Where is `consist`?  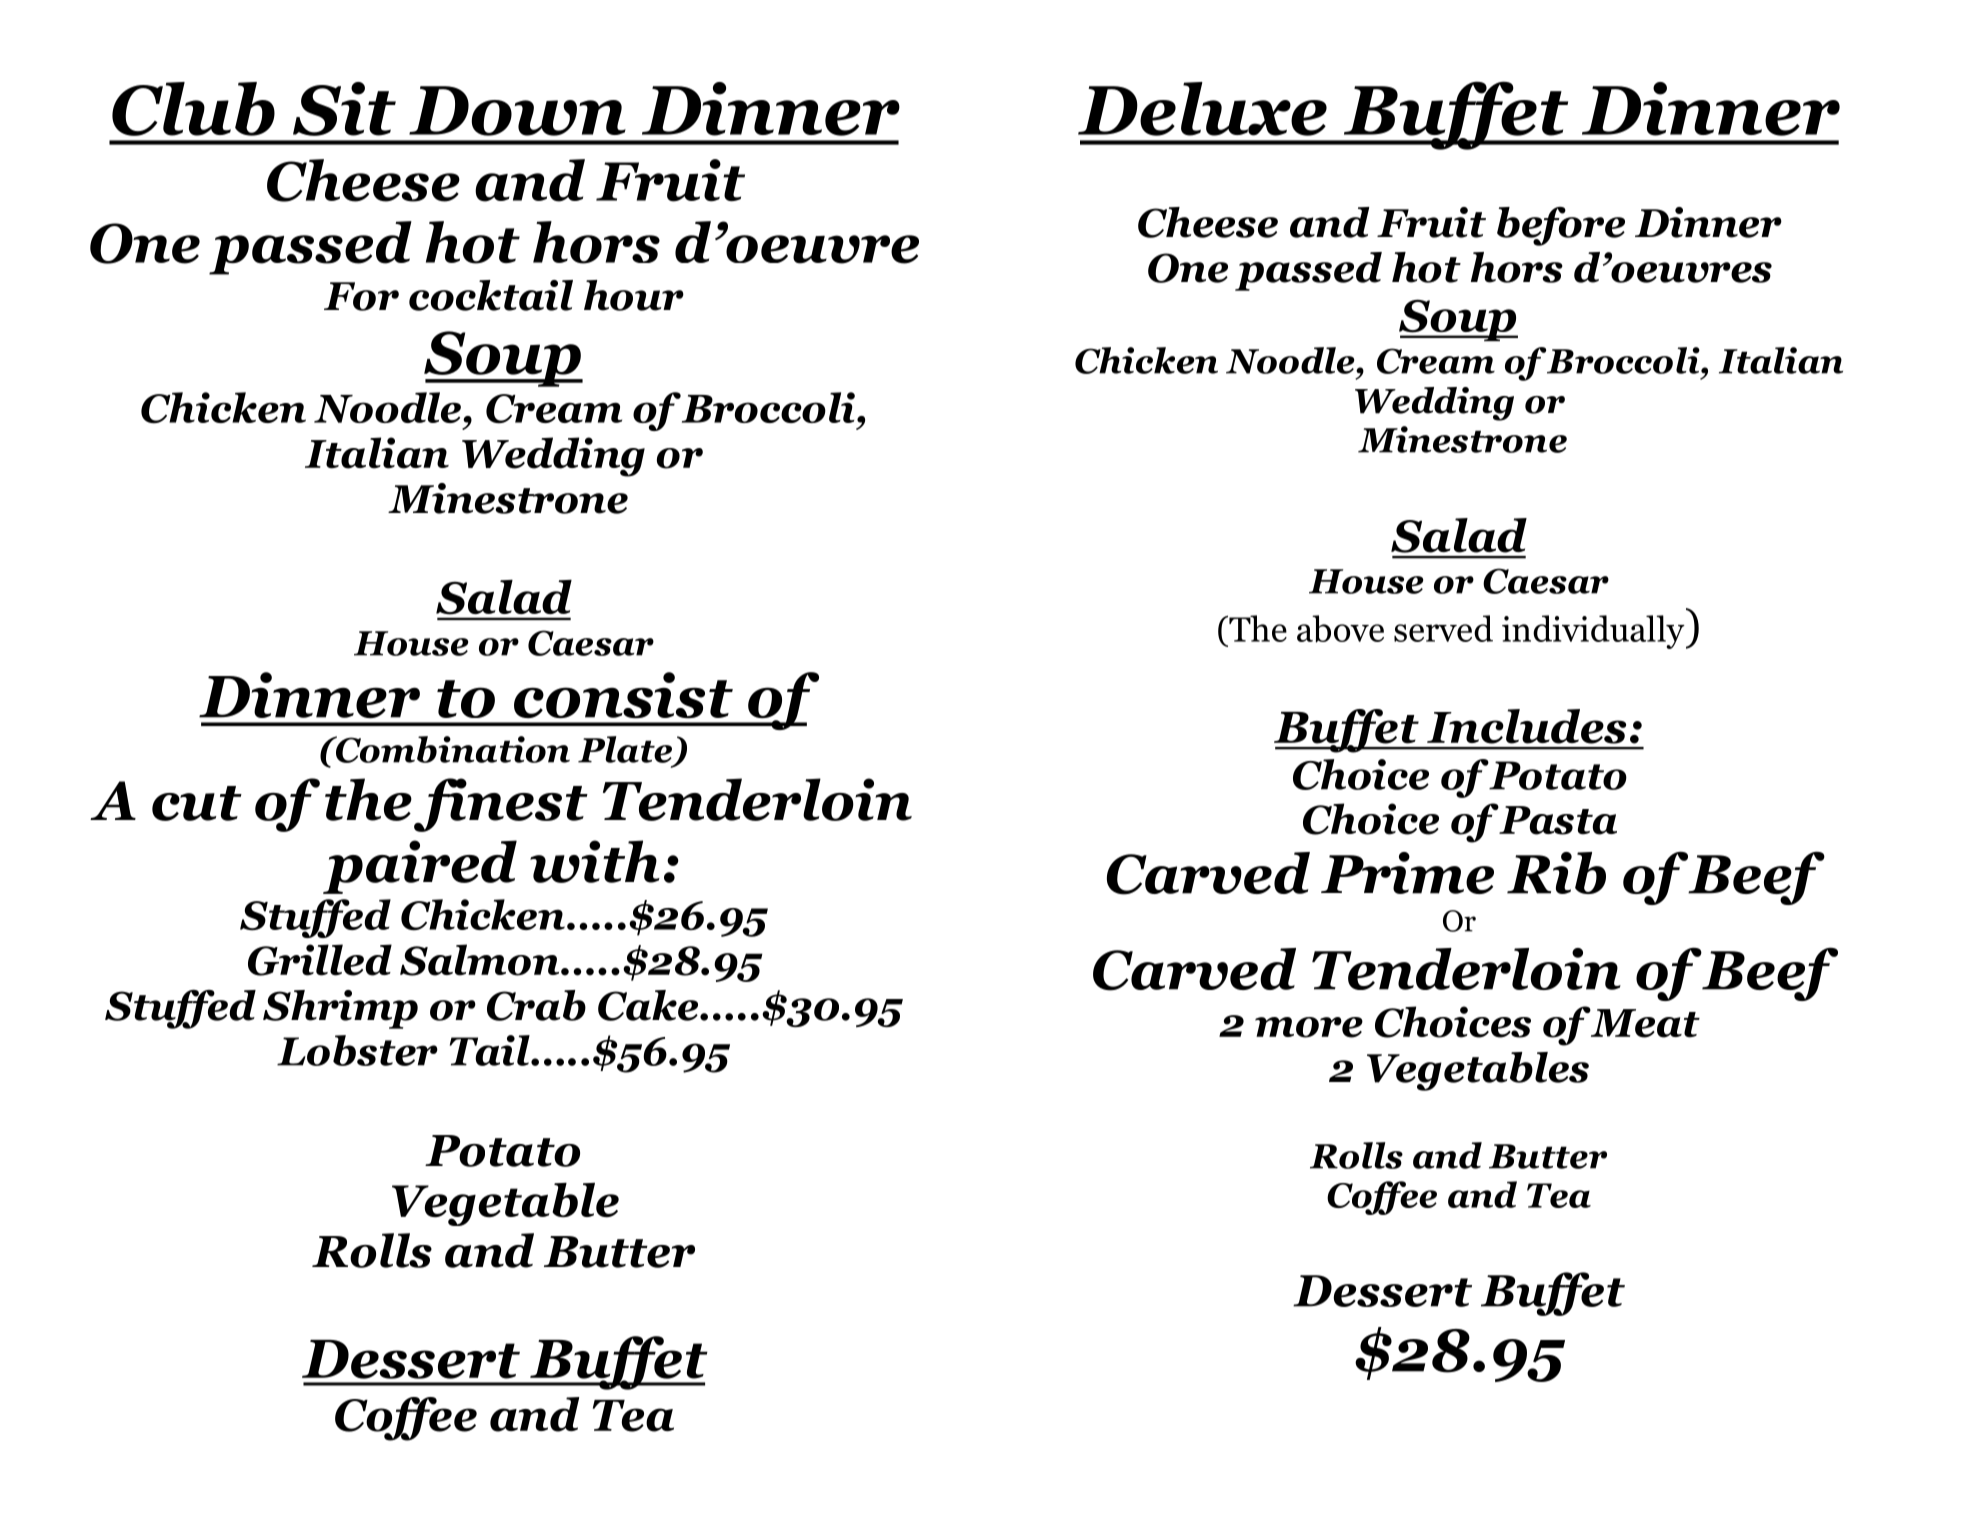
consist is located at coordinates (623, 695).
